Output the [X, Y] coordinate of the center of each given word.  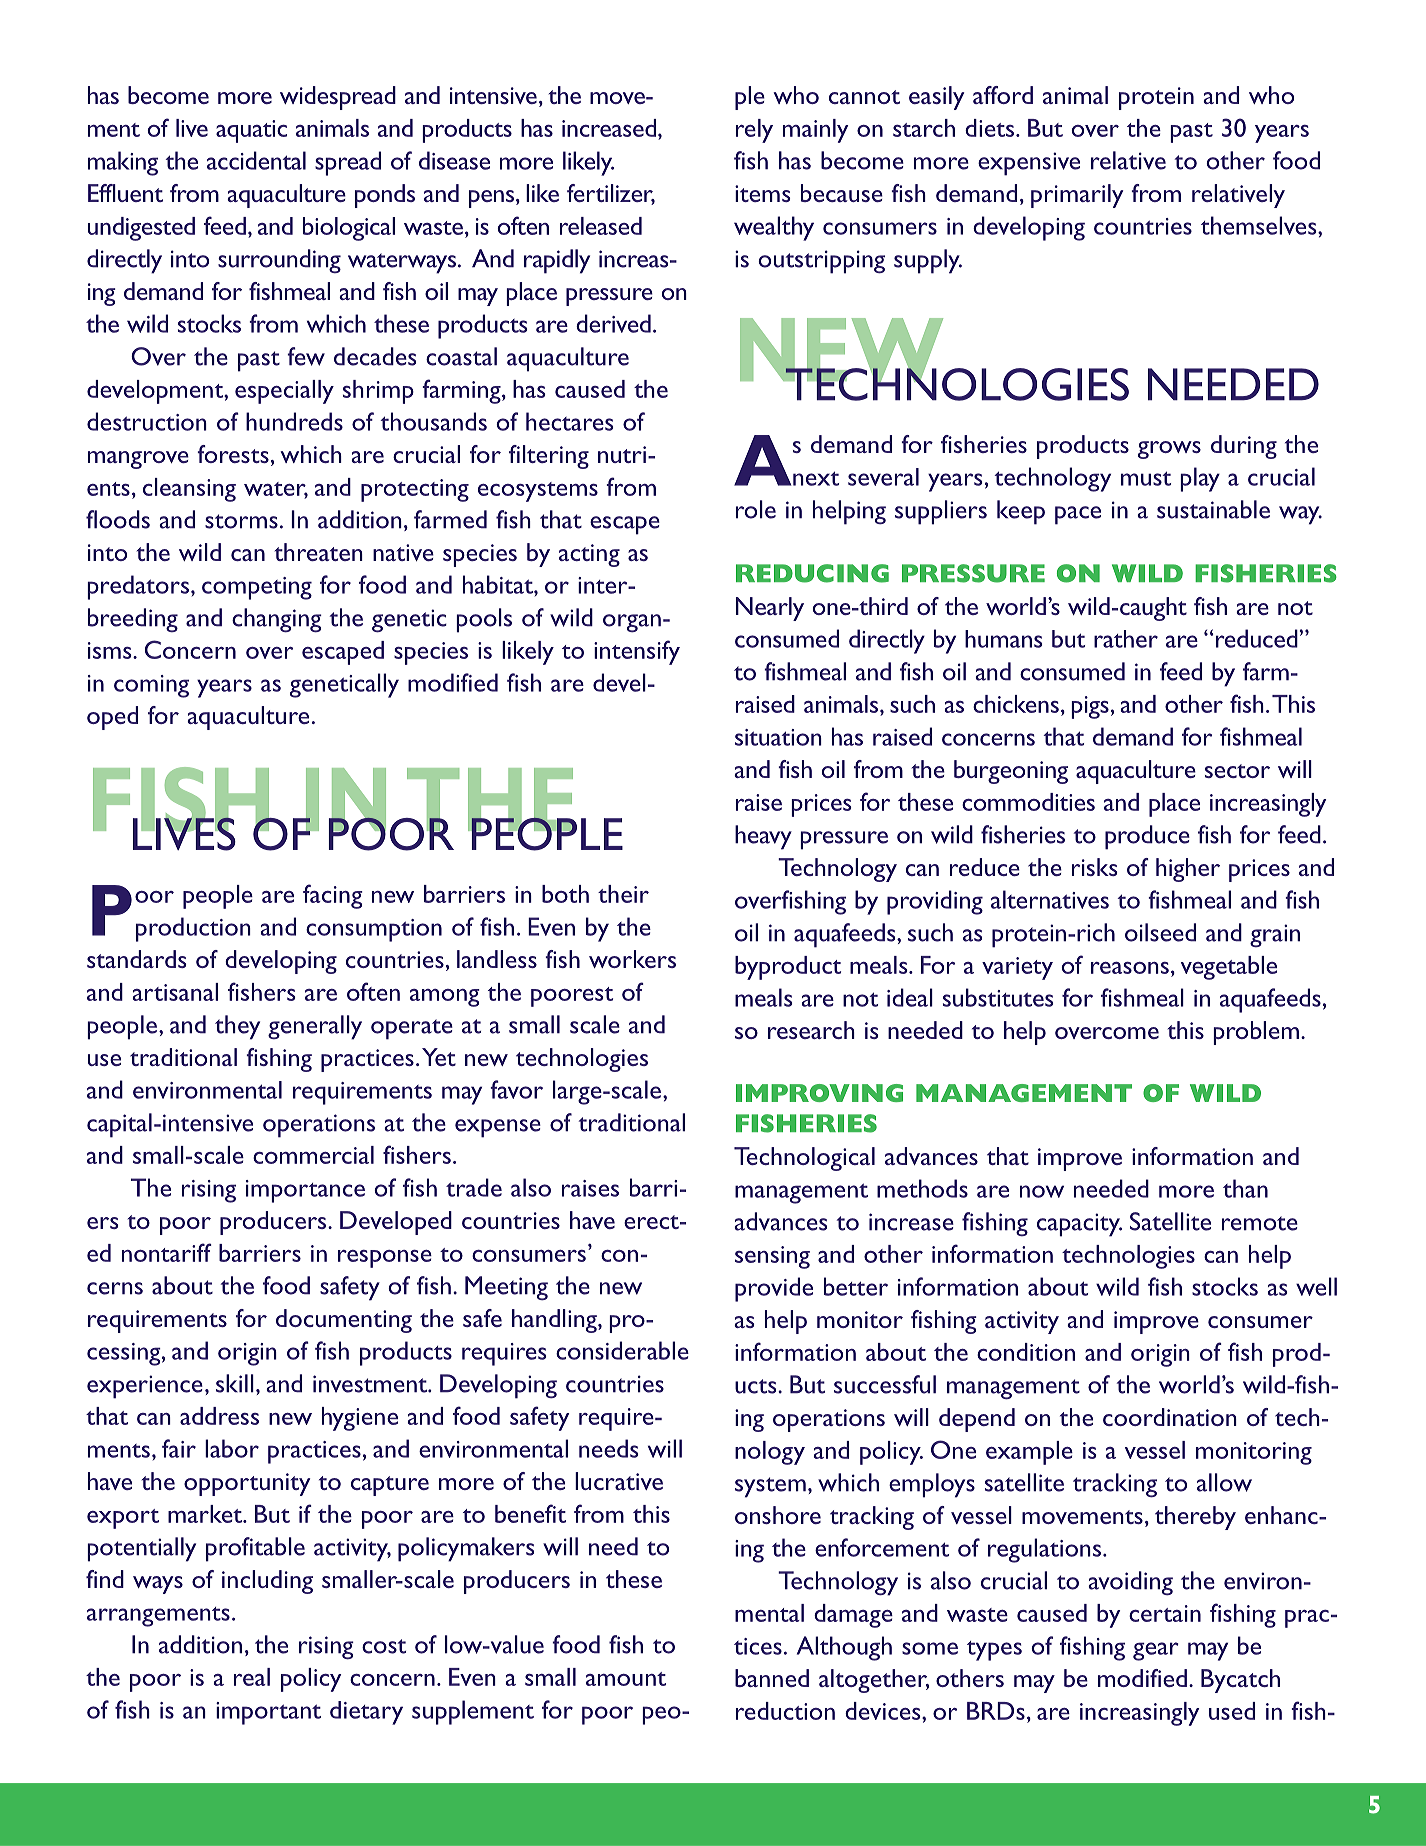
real [252, 1677]
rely [754, 131]
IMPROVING [819, 1093]
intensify [637, 652]
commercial [313, 1155]
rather [1126, 639]
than [1245, 1188]
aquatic [251, 131]
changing [277, 620]
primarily [1077, 196]
